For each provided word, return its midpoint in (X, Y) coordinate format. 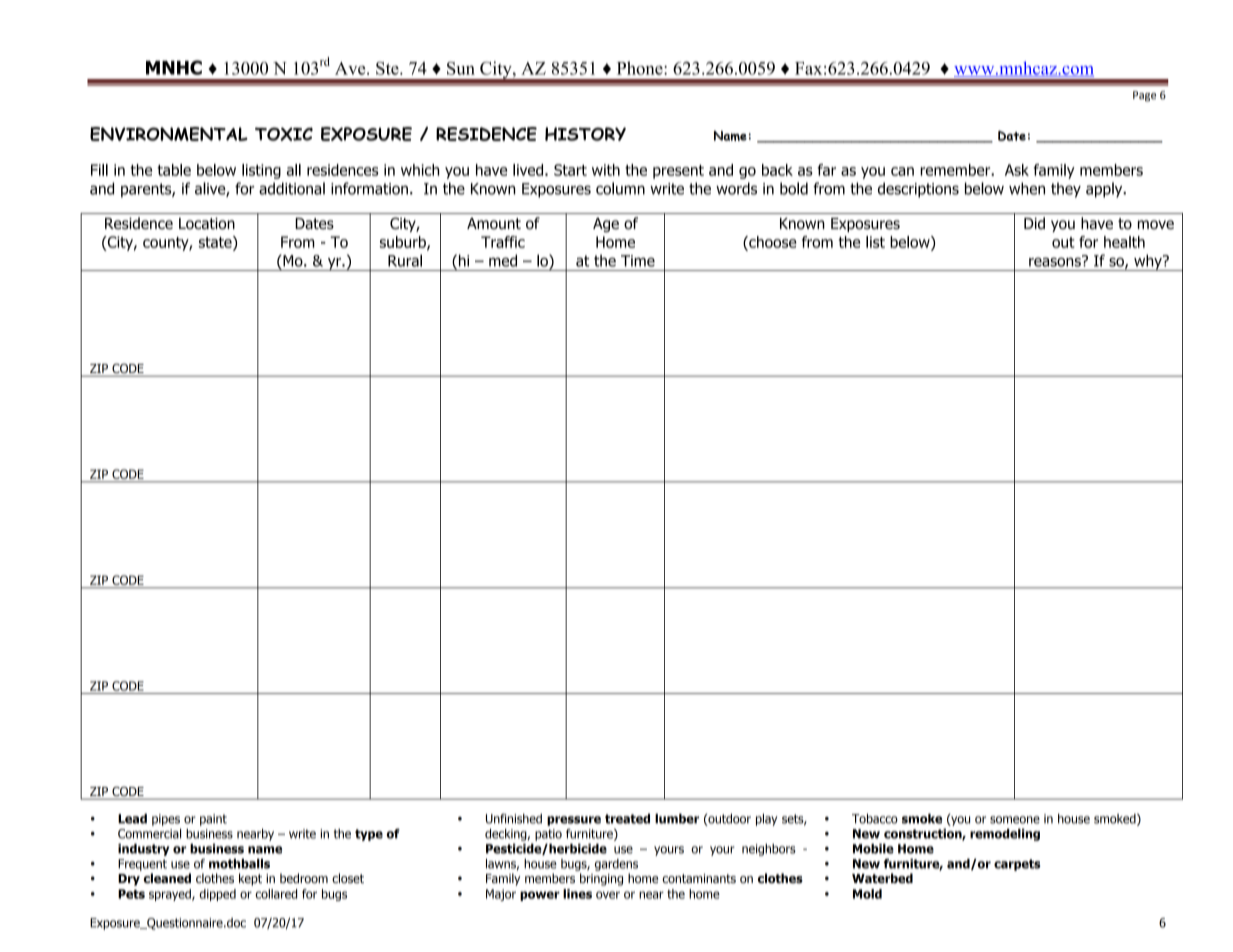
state (216, 243)
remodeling (1005, 835)
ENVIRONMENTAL (169, 134)
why (1148, 262)
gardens (616, 865)
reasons (1056, 261)
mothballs (239, 864)
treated (627, 819)
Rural (405, 260)
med (503, 260)
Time (638, 261)
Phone (641, 68)
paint (213, 820)
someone (1015, 820)
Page (1144, 96)
